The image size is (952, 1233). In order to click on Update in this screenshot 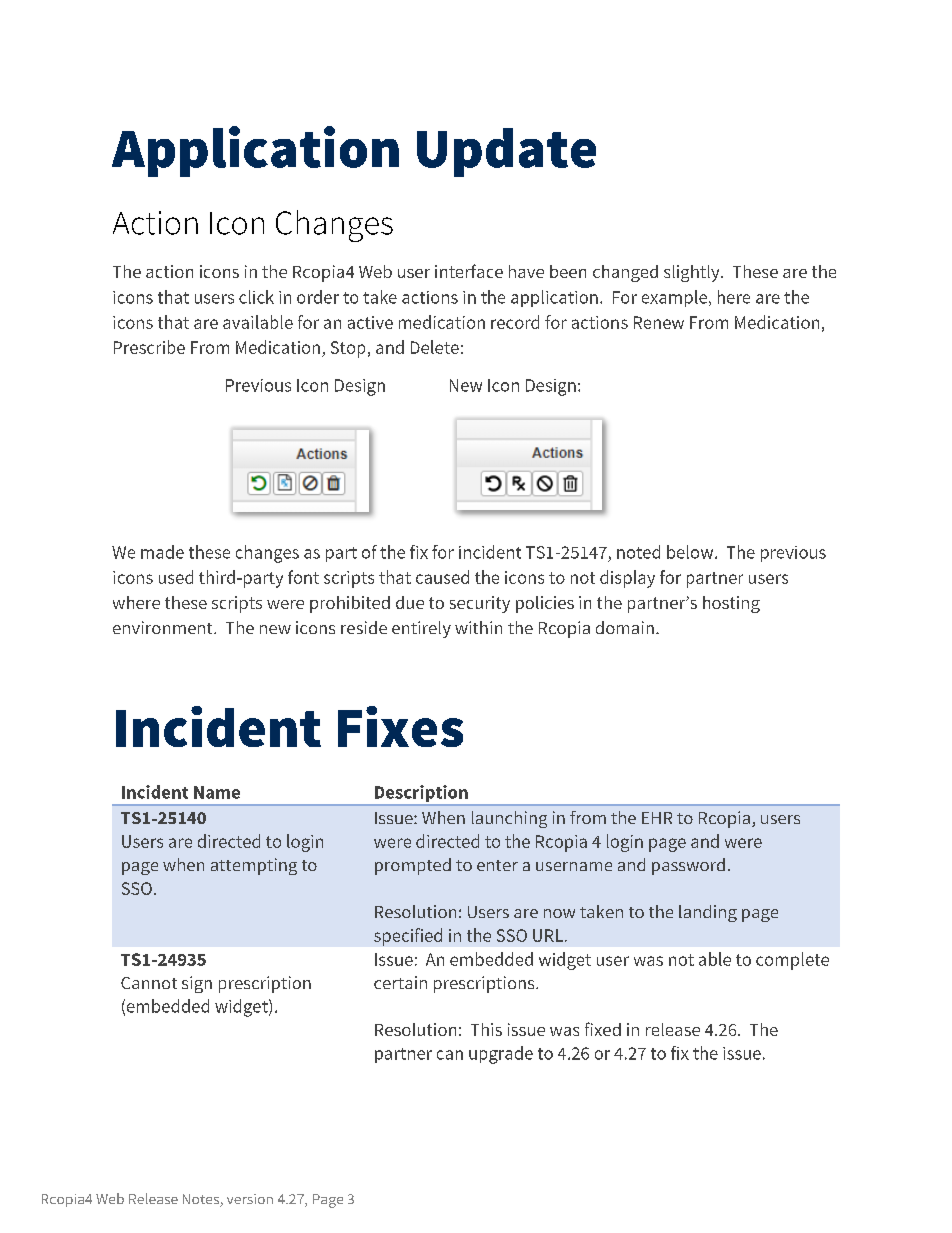, I will do `click(506, 152)`.
